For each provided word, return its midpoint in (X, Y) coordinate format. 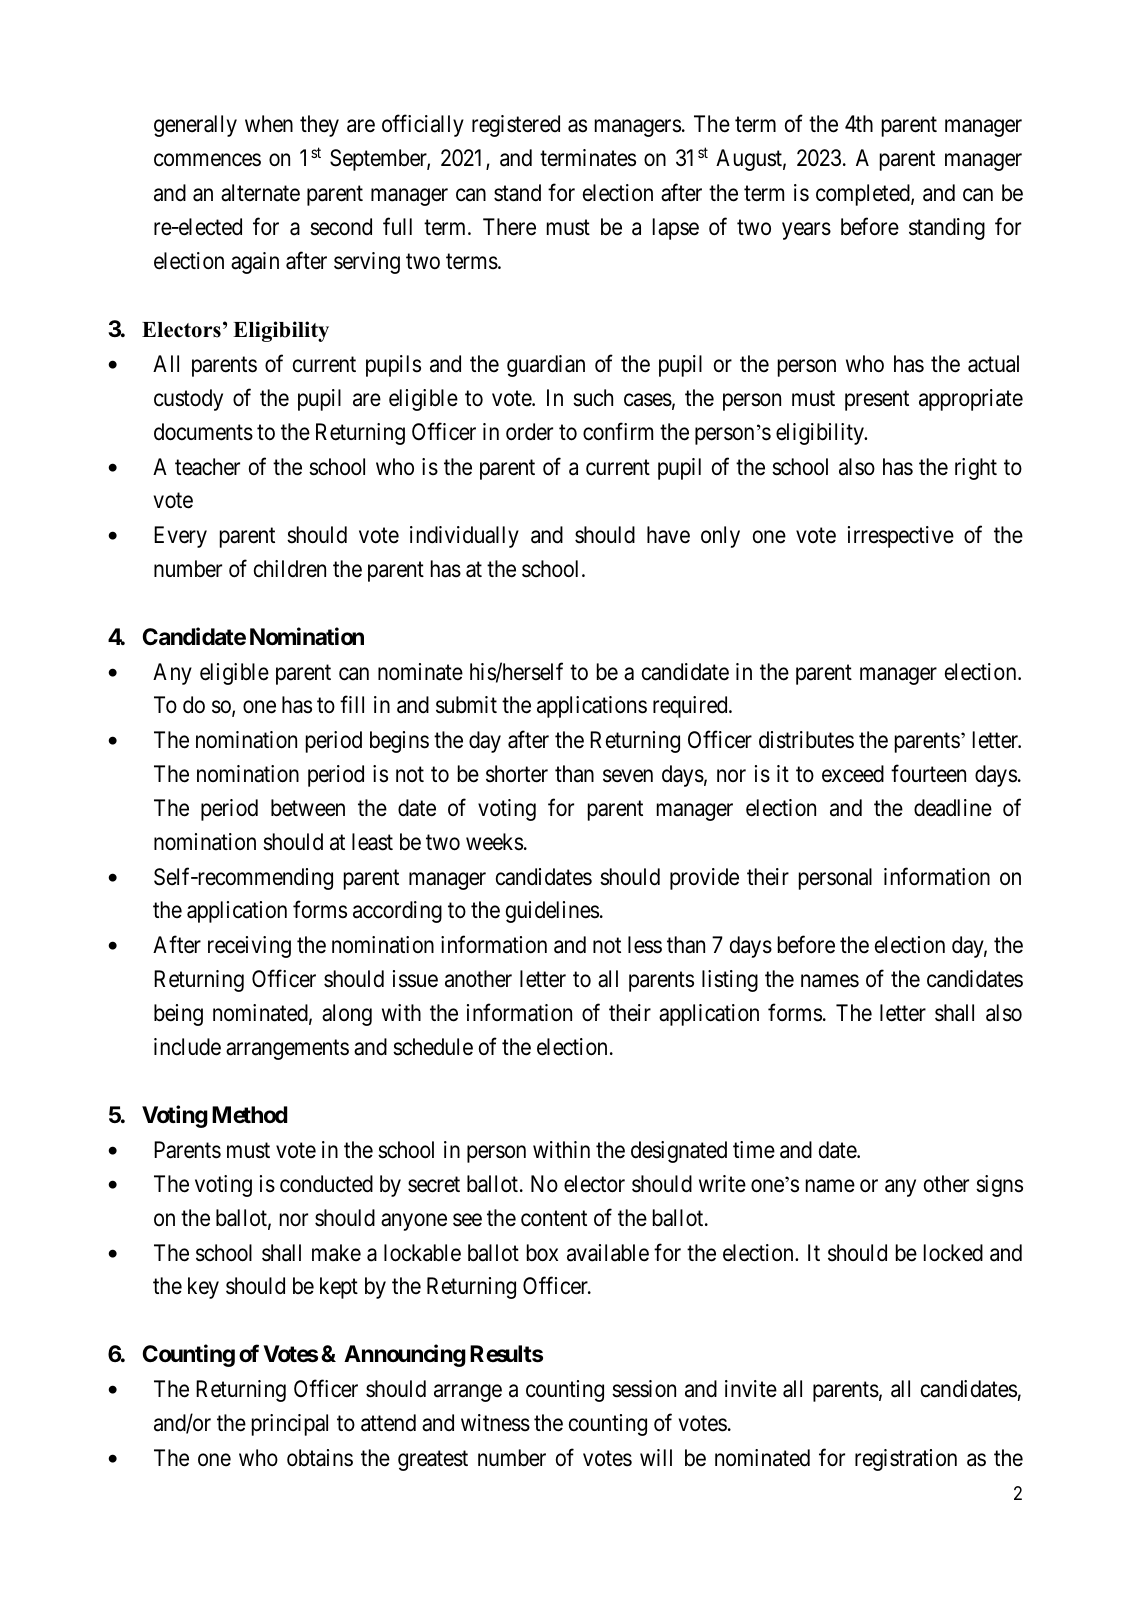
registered (516, 126)
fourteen (928, 773)
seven (628, 776)
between (308, 808)
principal (290, 1425)
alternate (260, 193)
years (806, 231)
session (644, 1389)
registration (906, 1460)
